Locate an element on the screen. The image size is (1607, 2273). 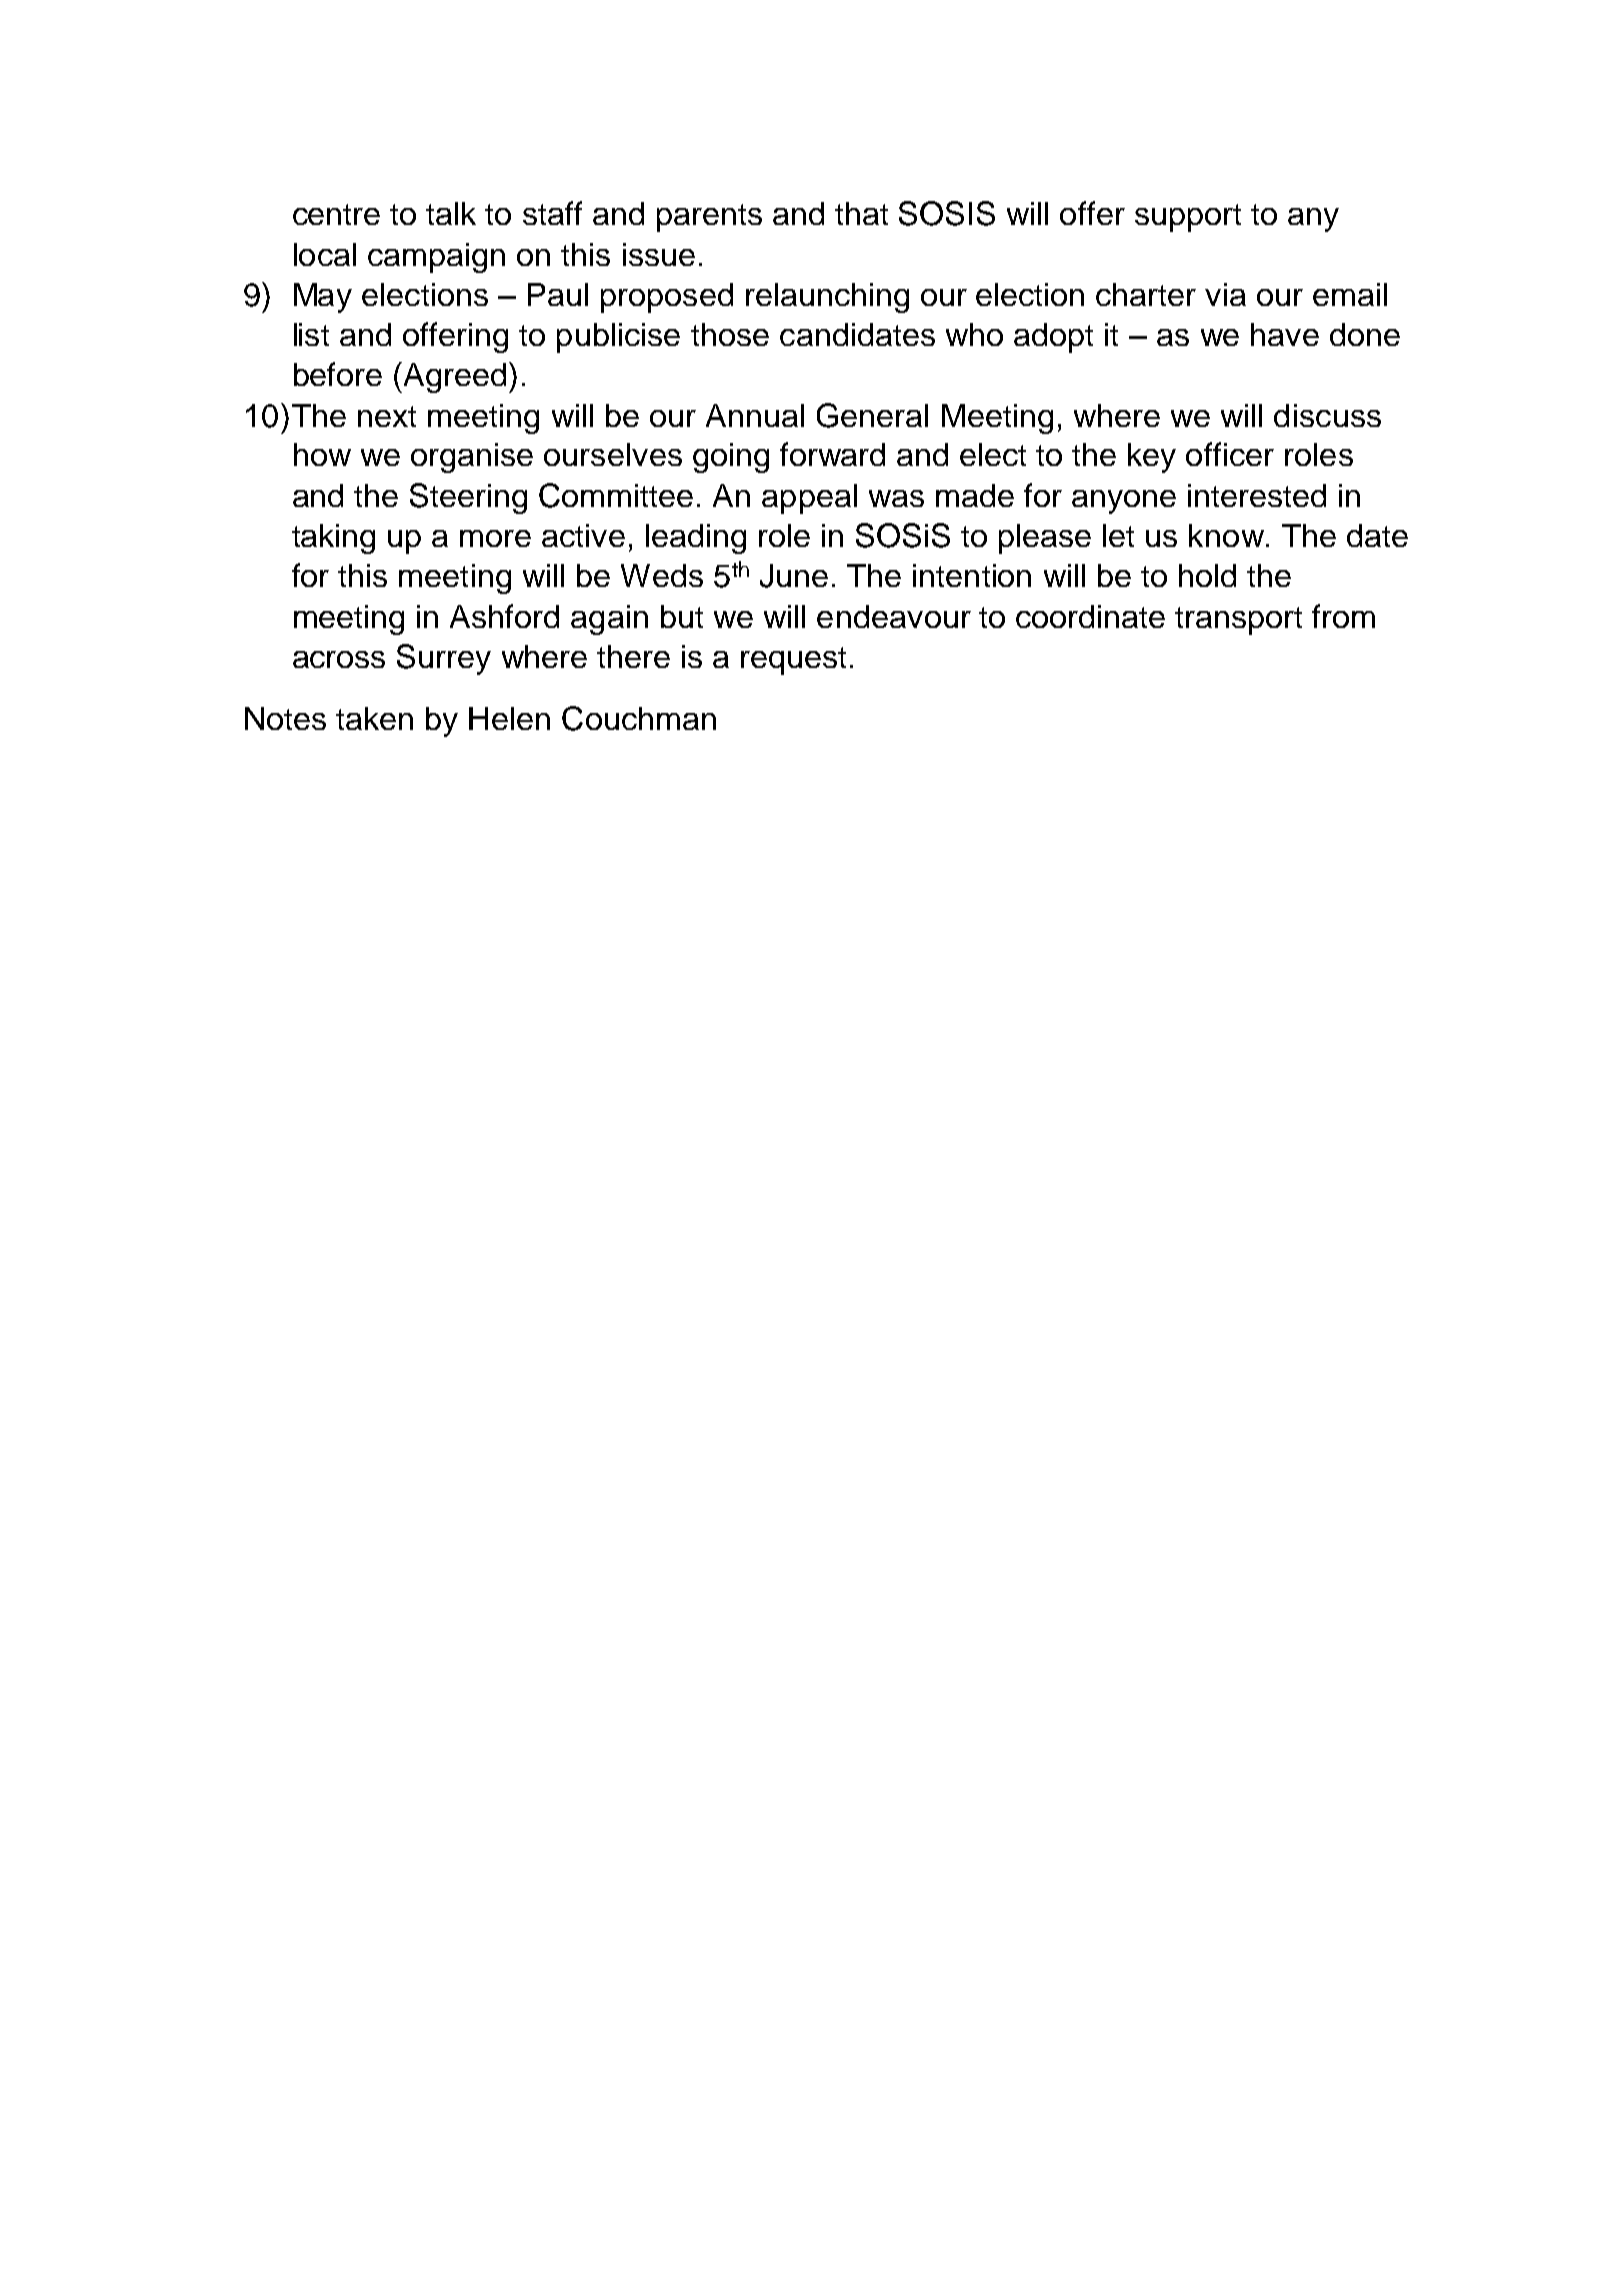
support is located at coordinates (1188, 218).
